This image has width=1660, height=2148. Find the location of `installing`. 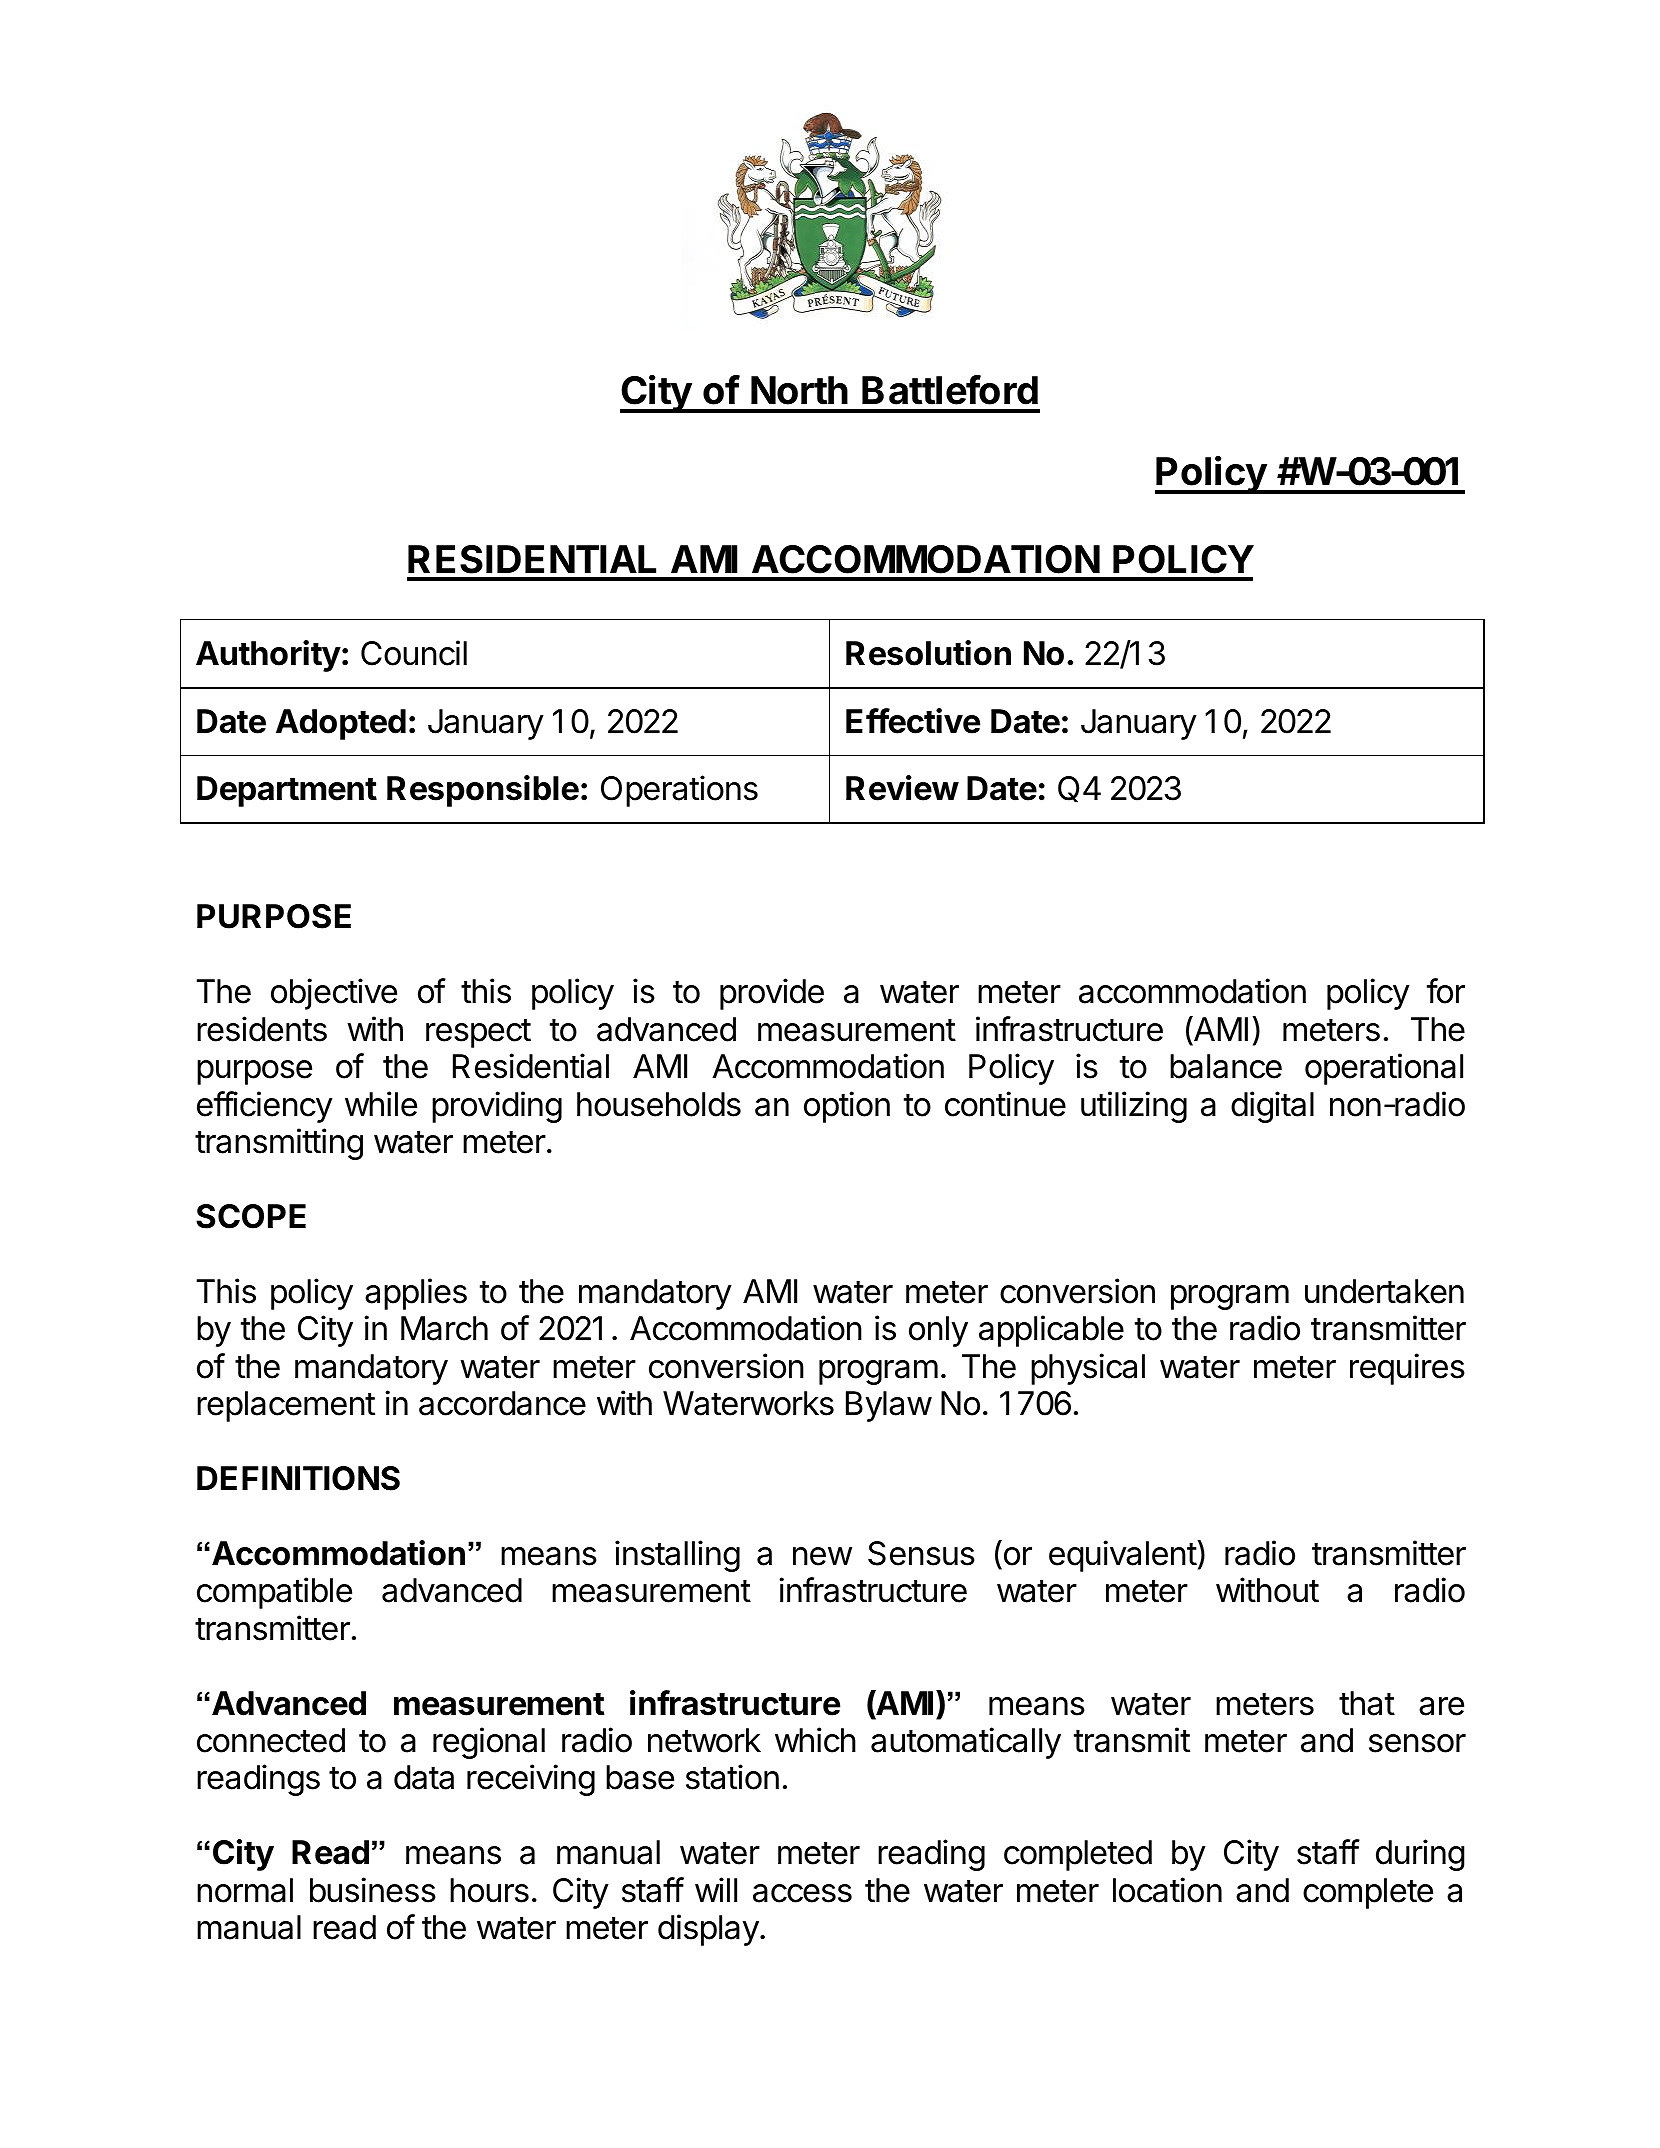

installing is located at coordinates (677, 1556).
